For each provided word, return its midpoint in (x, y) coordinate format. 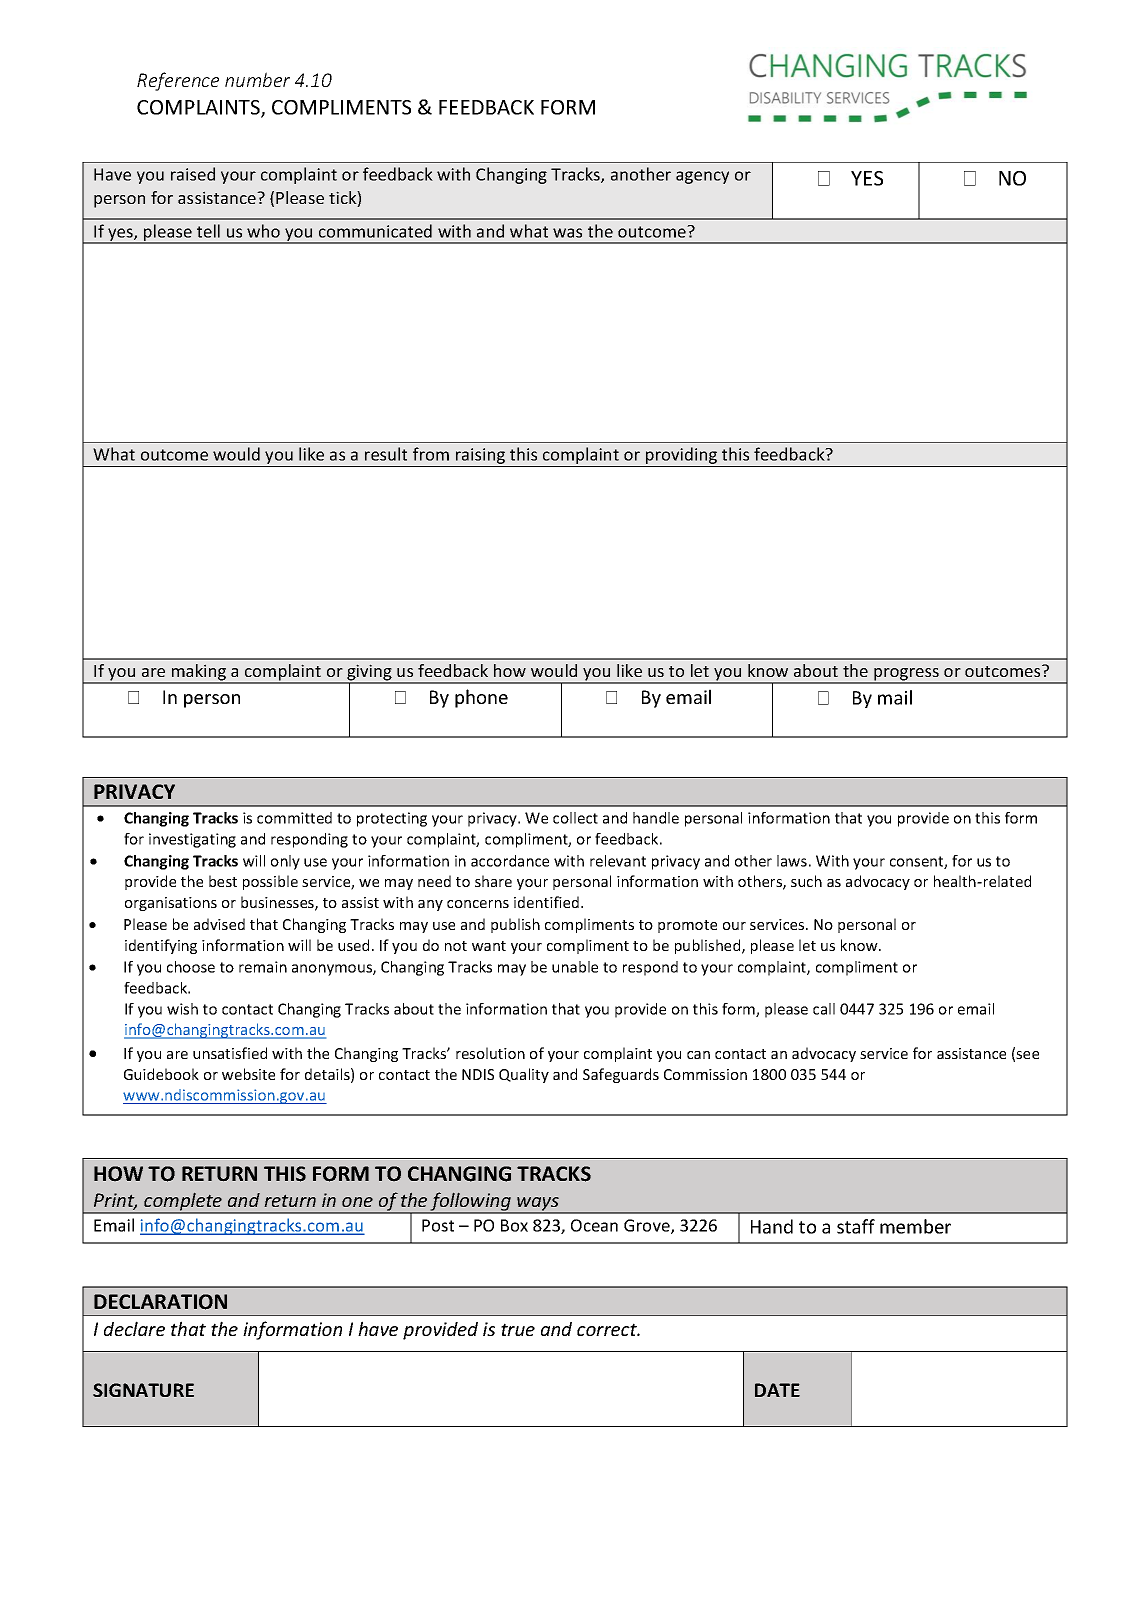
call (824, 1009)
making (199, 673)
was (567, 233)
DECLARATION (160, 1302)
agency (702, 177)
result (386, 454)
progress (906, 675)
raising (480, 457)
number (257, 79)
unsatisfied (230, 1053)
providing (682, 457)
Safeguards (621, 1075)
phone (481, 698)
